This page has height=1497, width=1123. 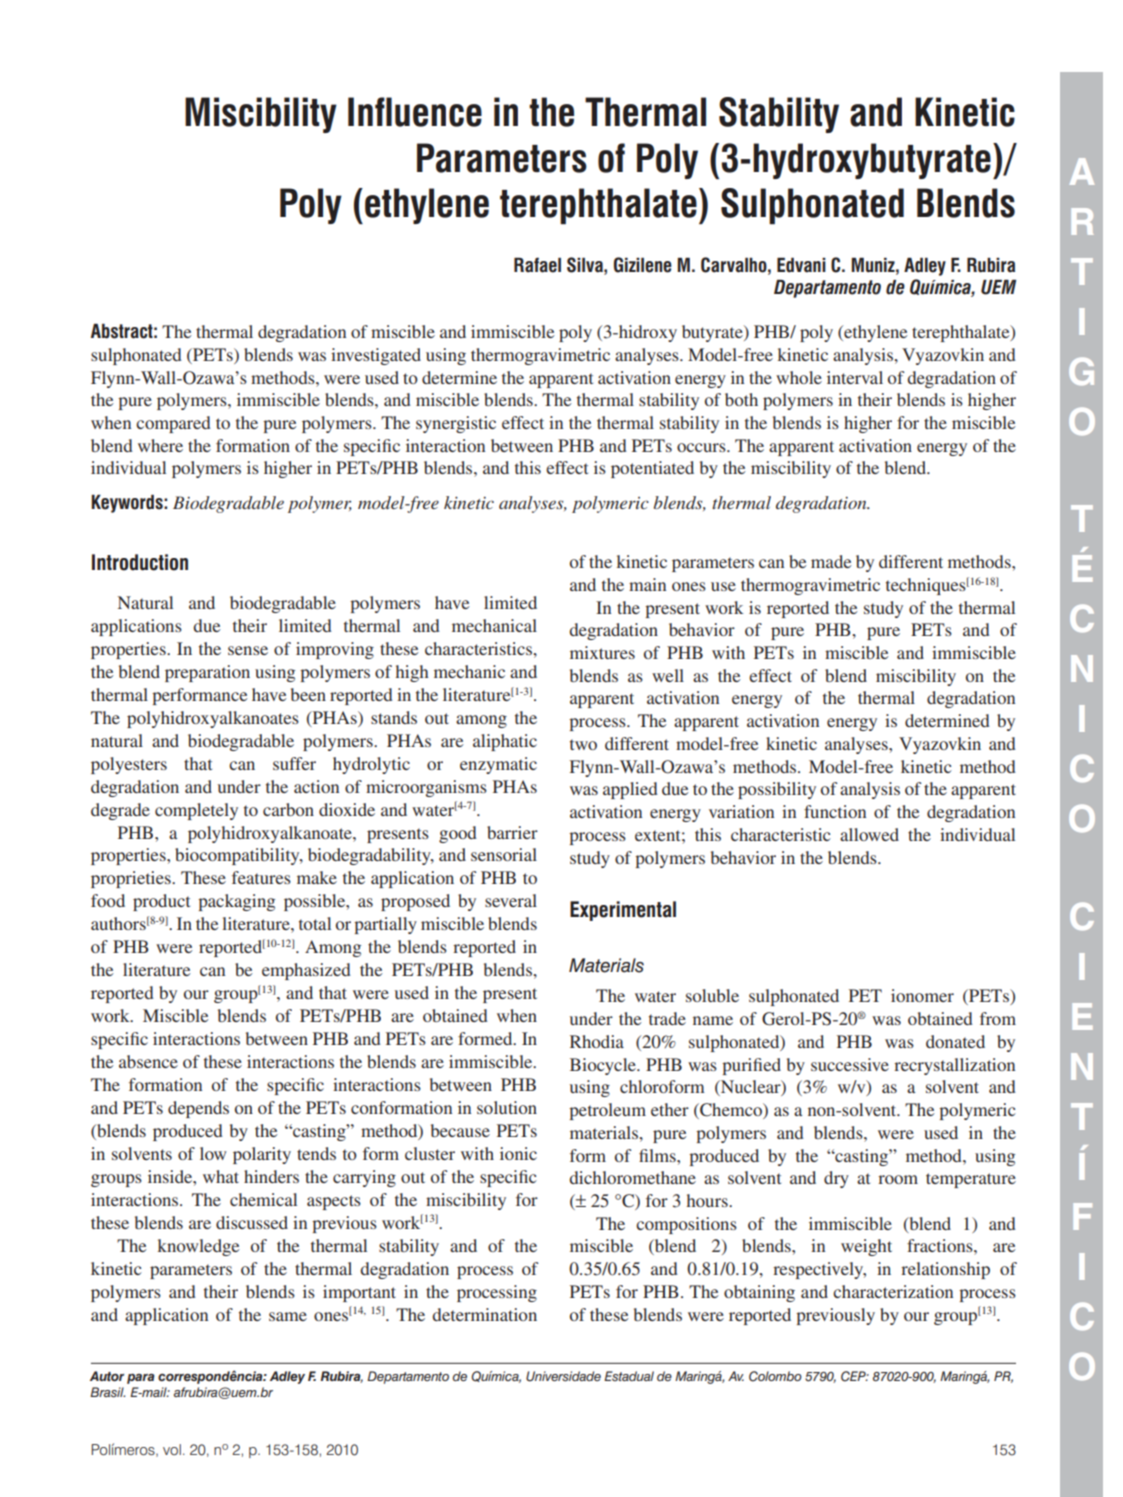 What do you see at coordinates (583, 744) in the page?
I see `two` at bounding box center [583, 744].
